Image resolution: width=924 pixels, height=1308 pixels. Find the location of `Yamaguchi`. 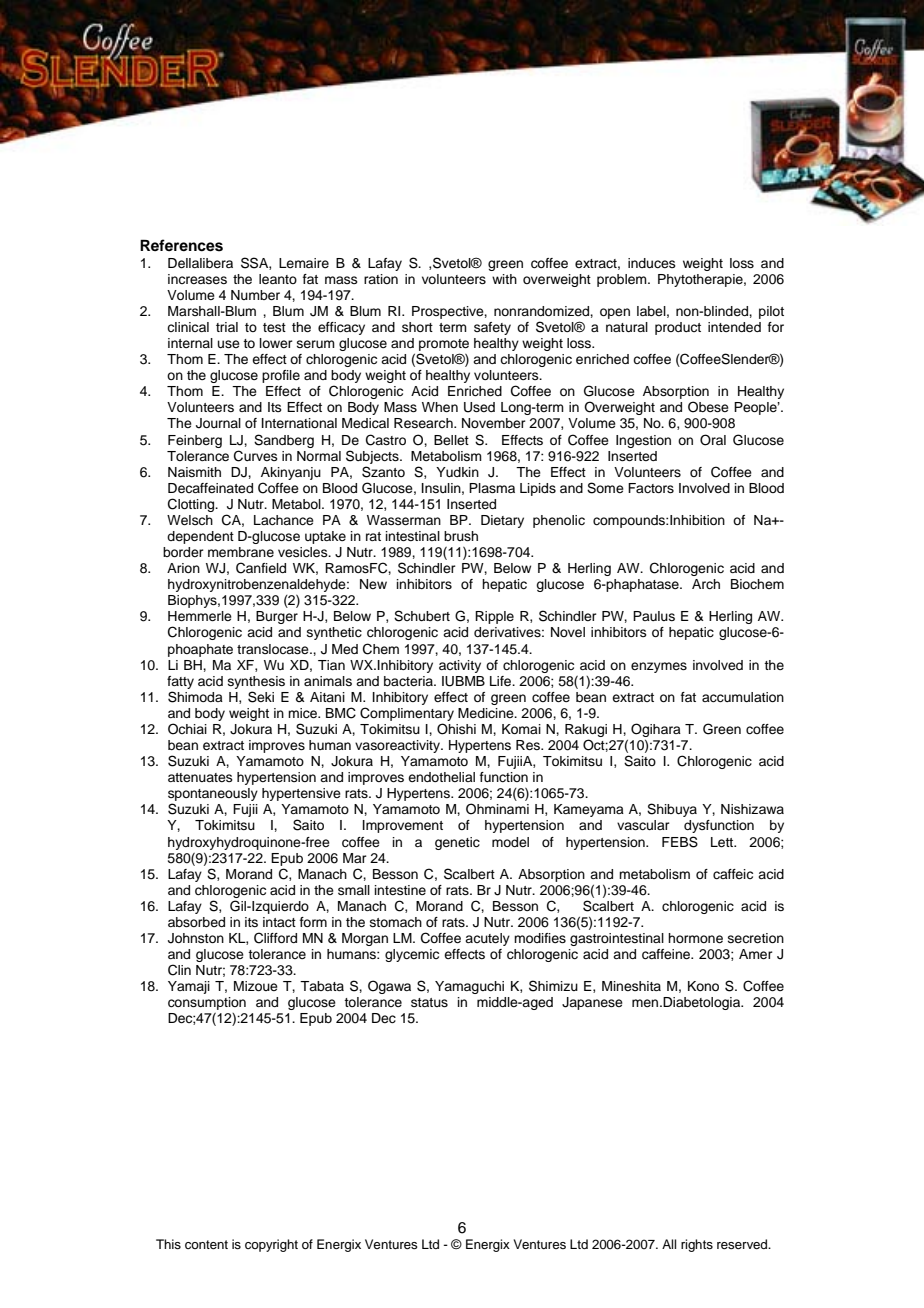

Yamaguchi is located at coordinates (469, 987).
